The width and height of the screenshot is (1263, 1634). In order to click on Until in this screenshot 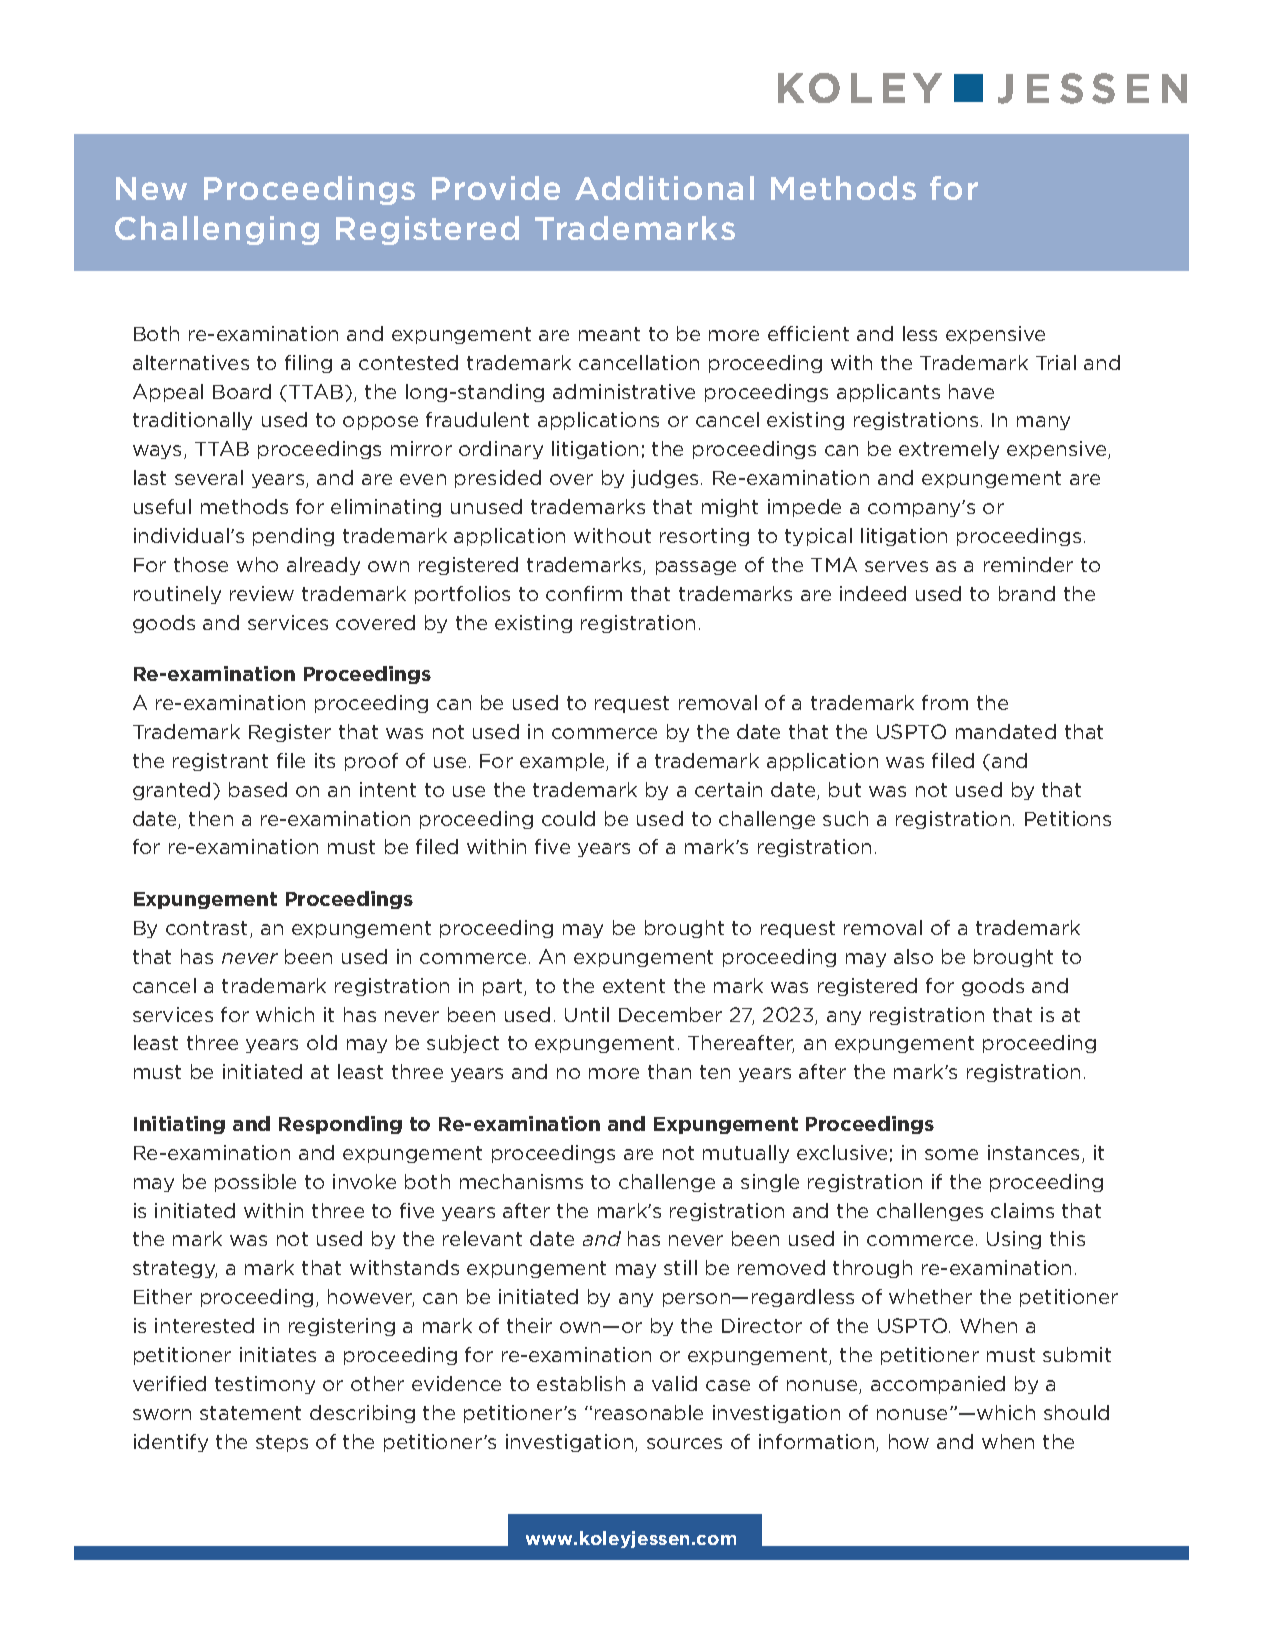, I will do `click(587, 1014)`.
